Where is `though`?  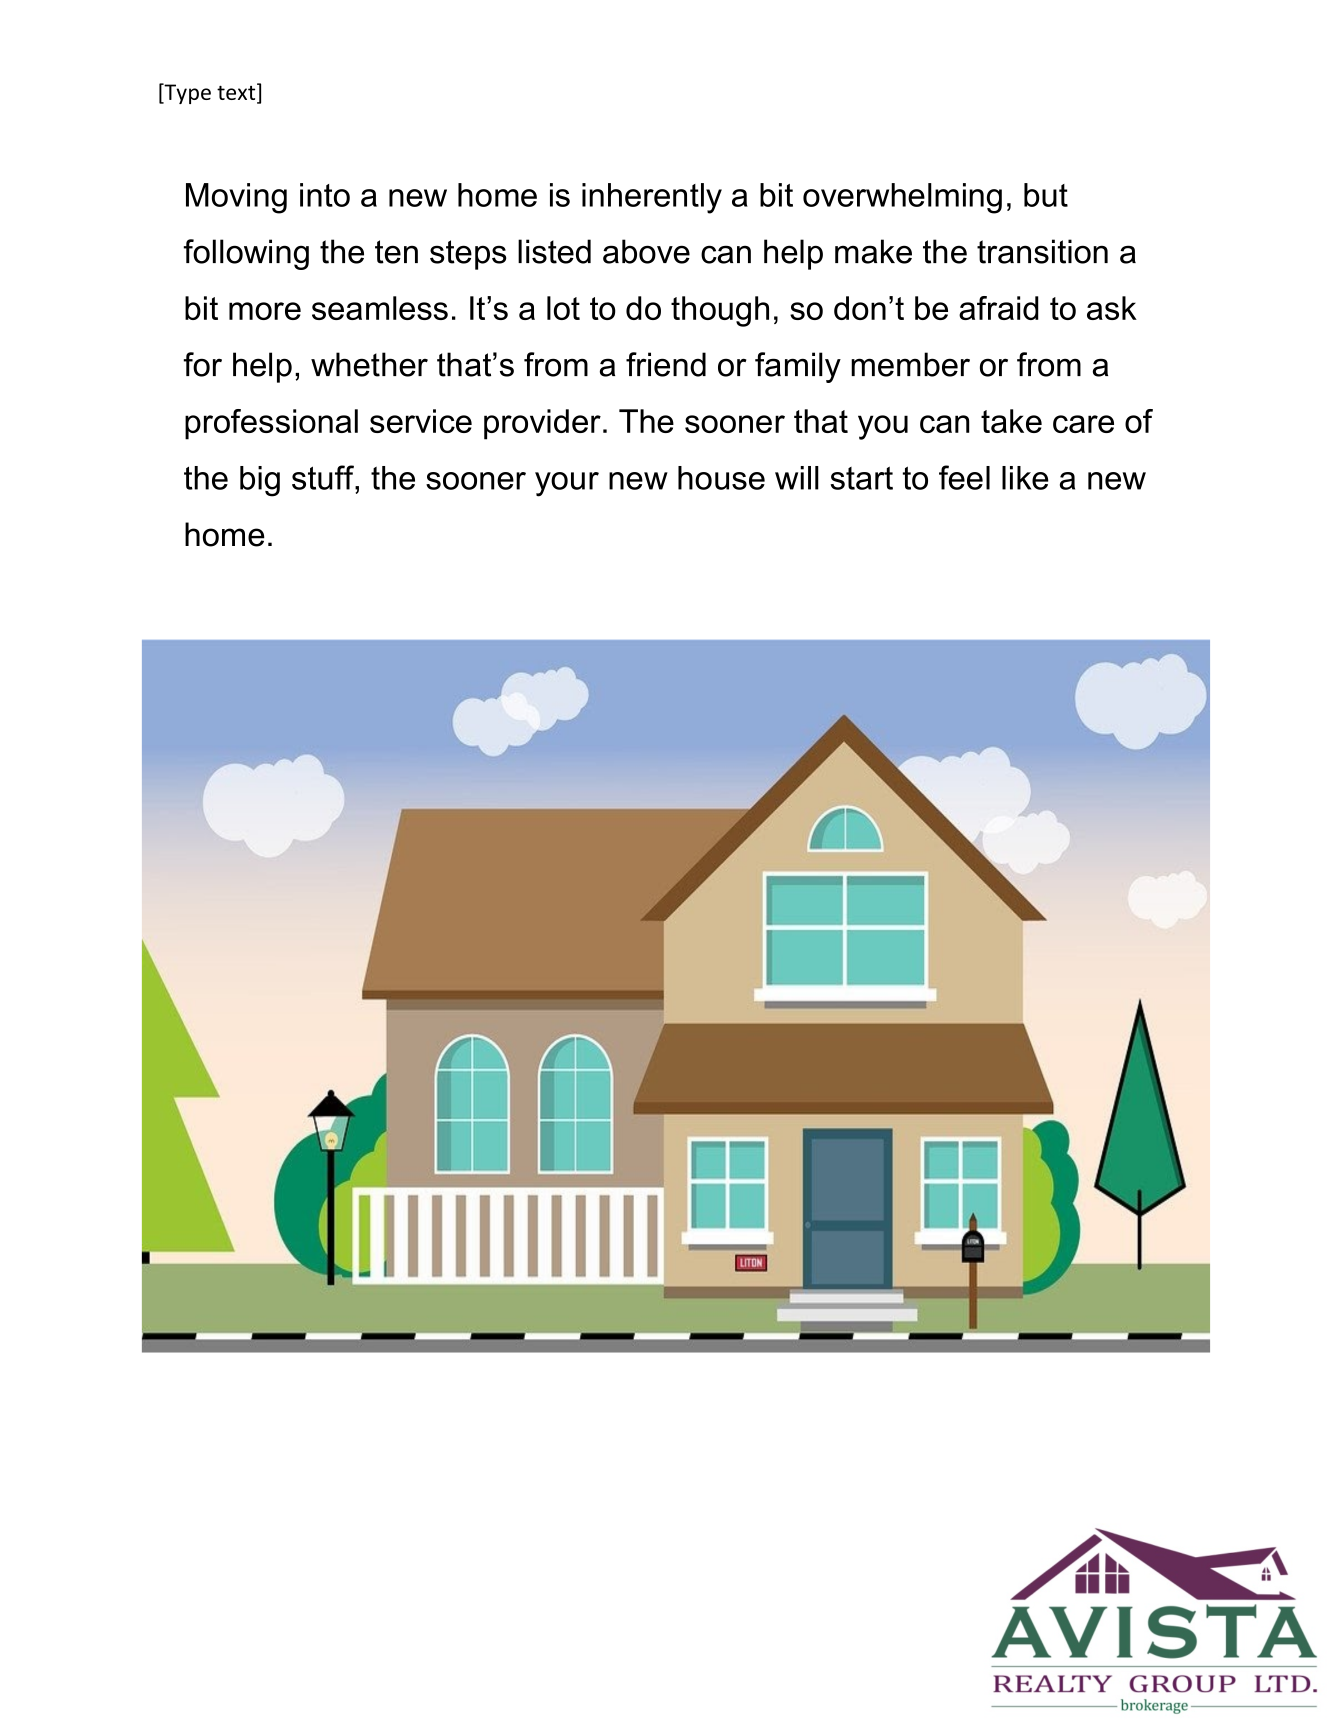 though is located at coordinates (720, 311).
